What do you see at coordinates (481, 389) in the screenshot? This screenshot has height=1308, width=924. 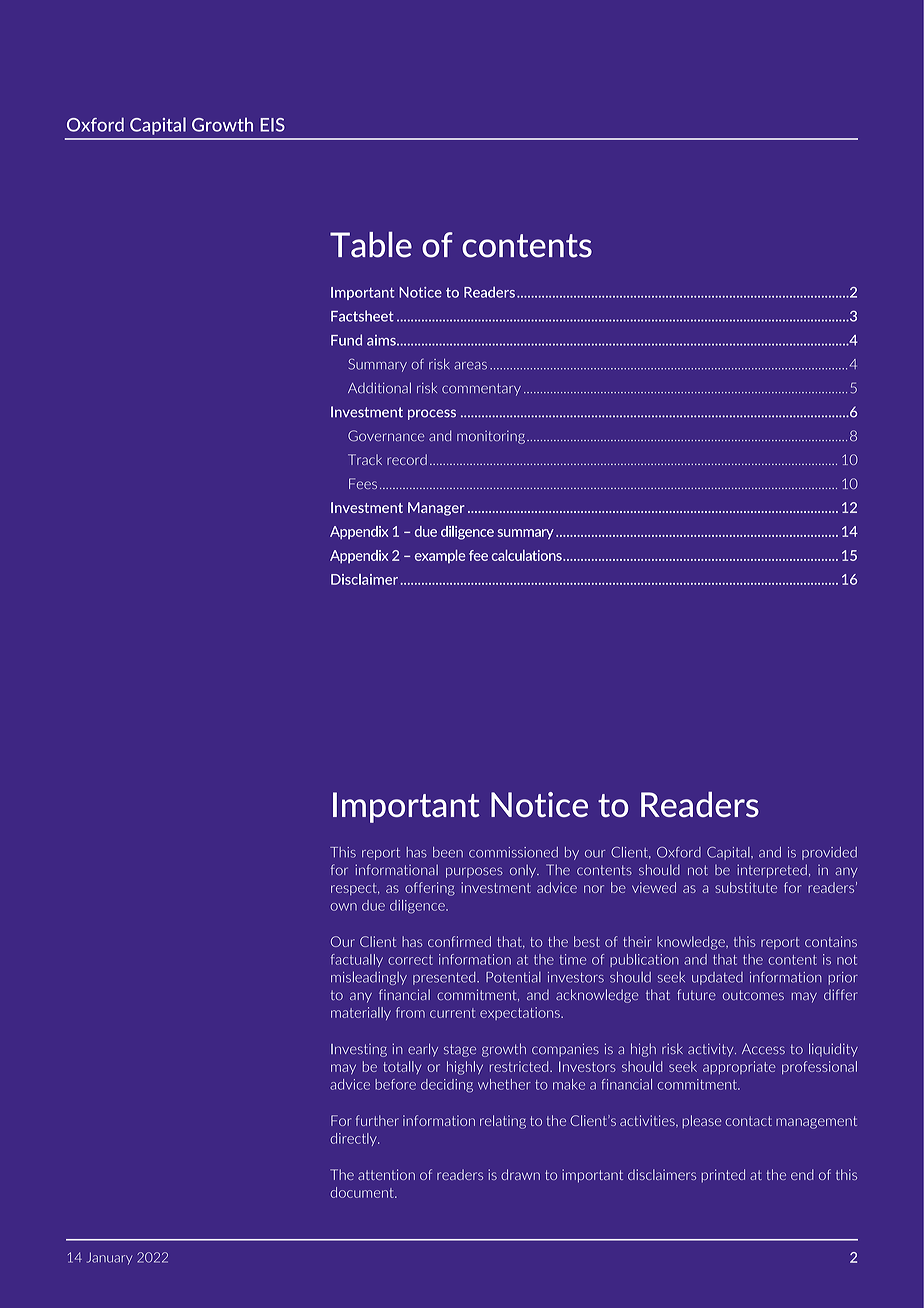 I see `commentary` at bounding box center [481, 389].
